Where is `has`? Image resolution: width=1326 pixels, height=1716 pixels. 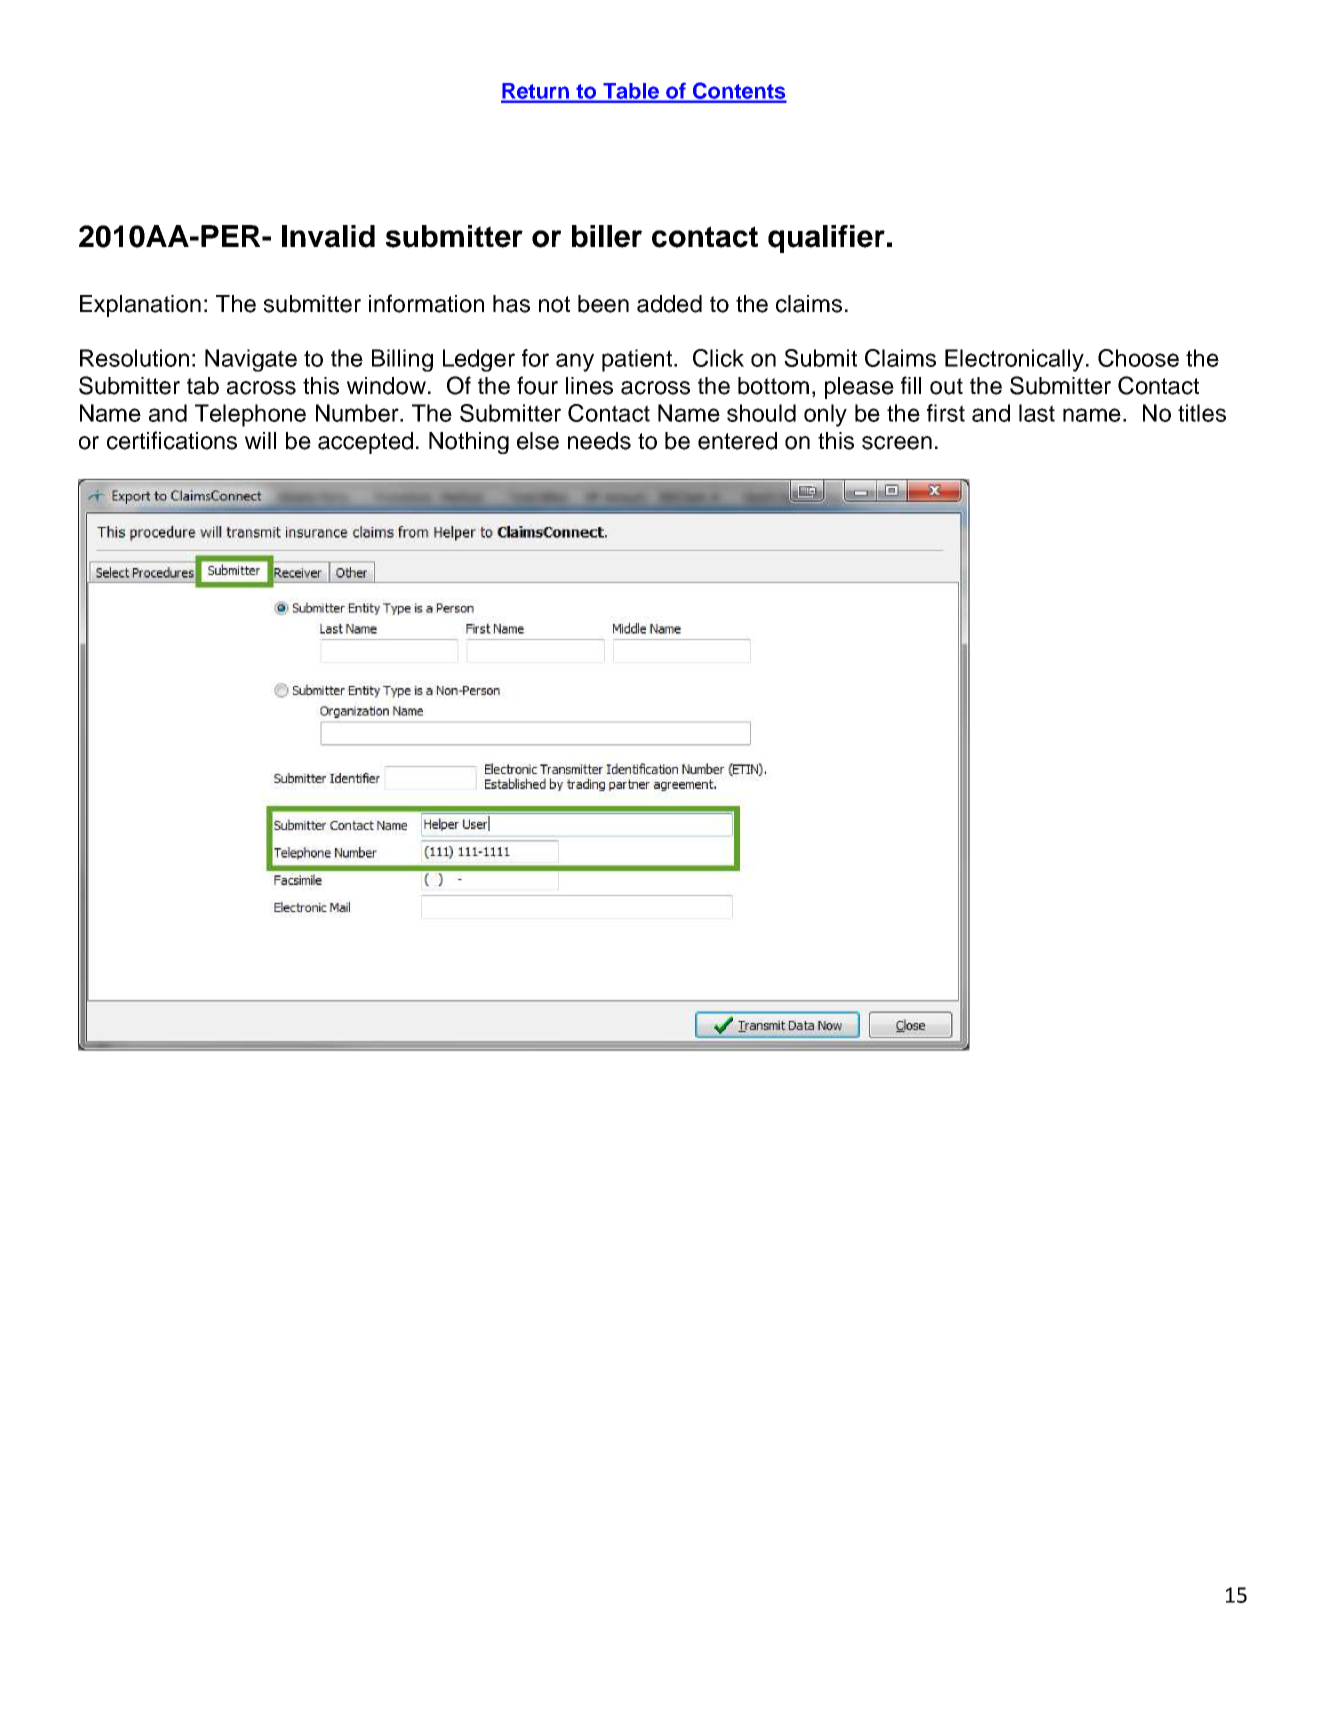 has is located at coordinates (511, 304).
